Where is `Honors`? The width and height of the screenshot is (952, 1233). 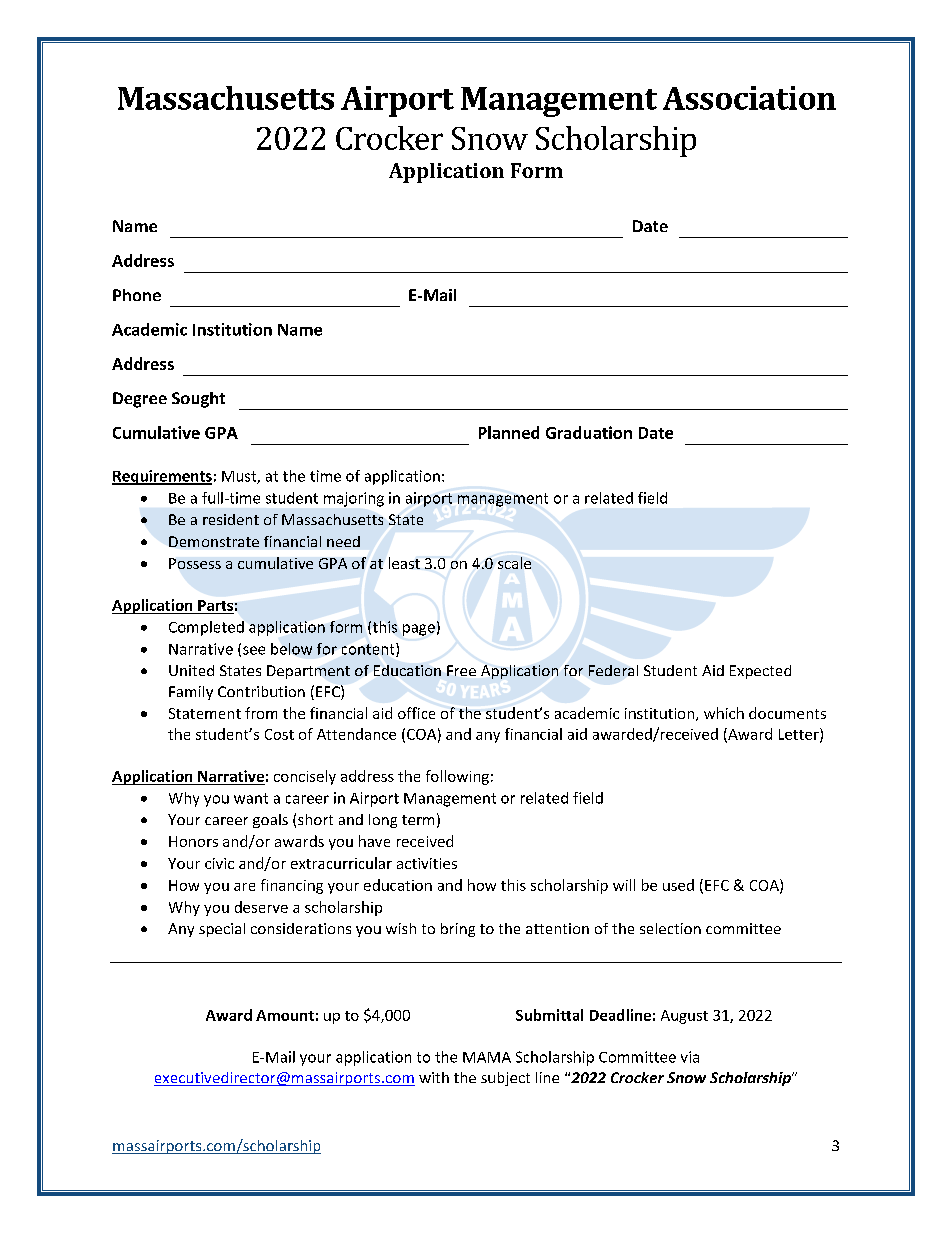 Honors is located at coordinates (193, 841).
